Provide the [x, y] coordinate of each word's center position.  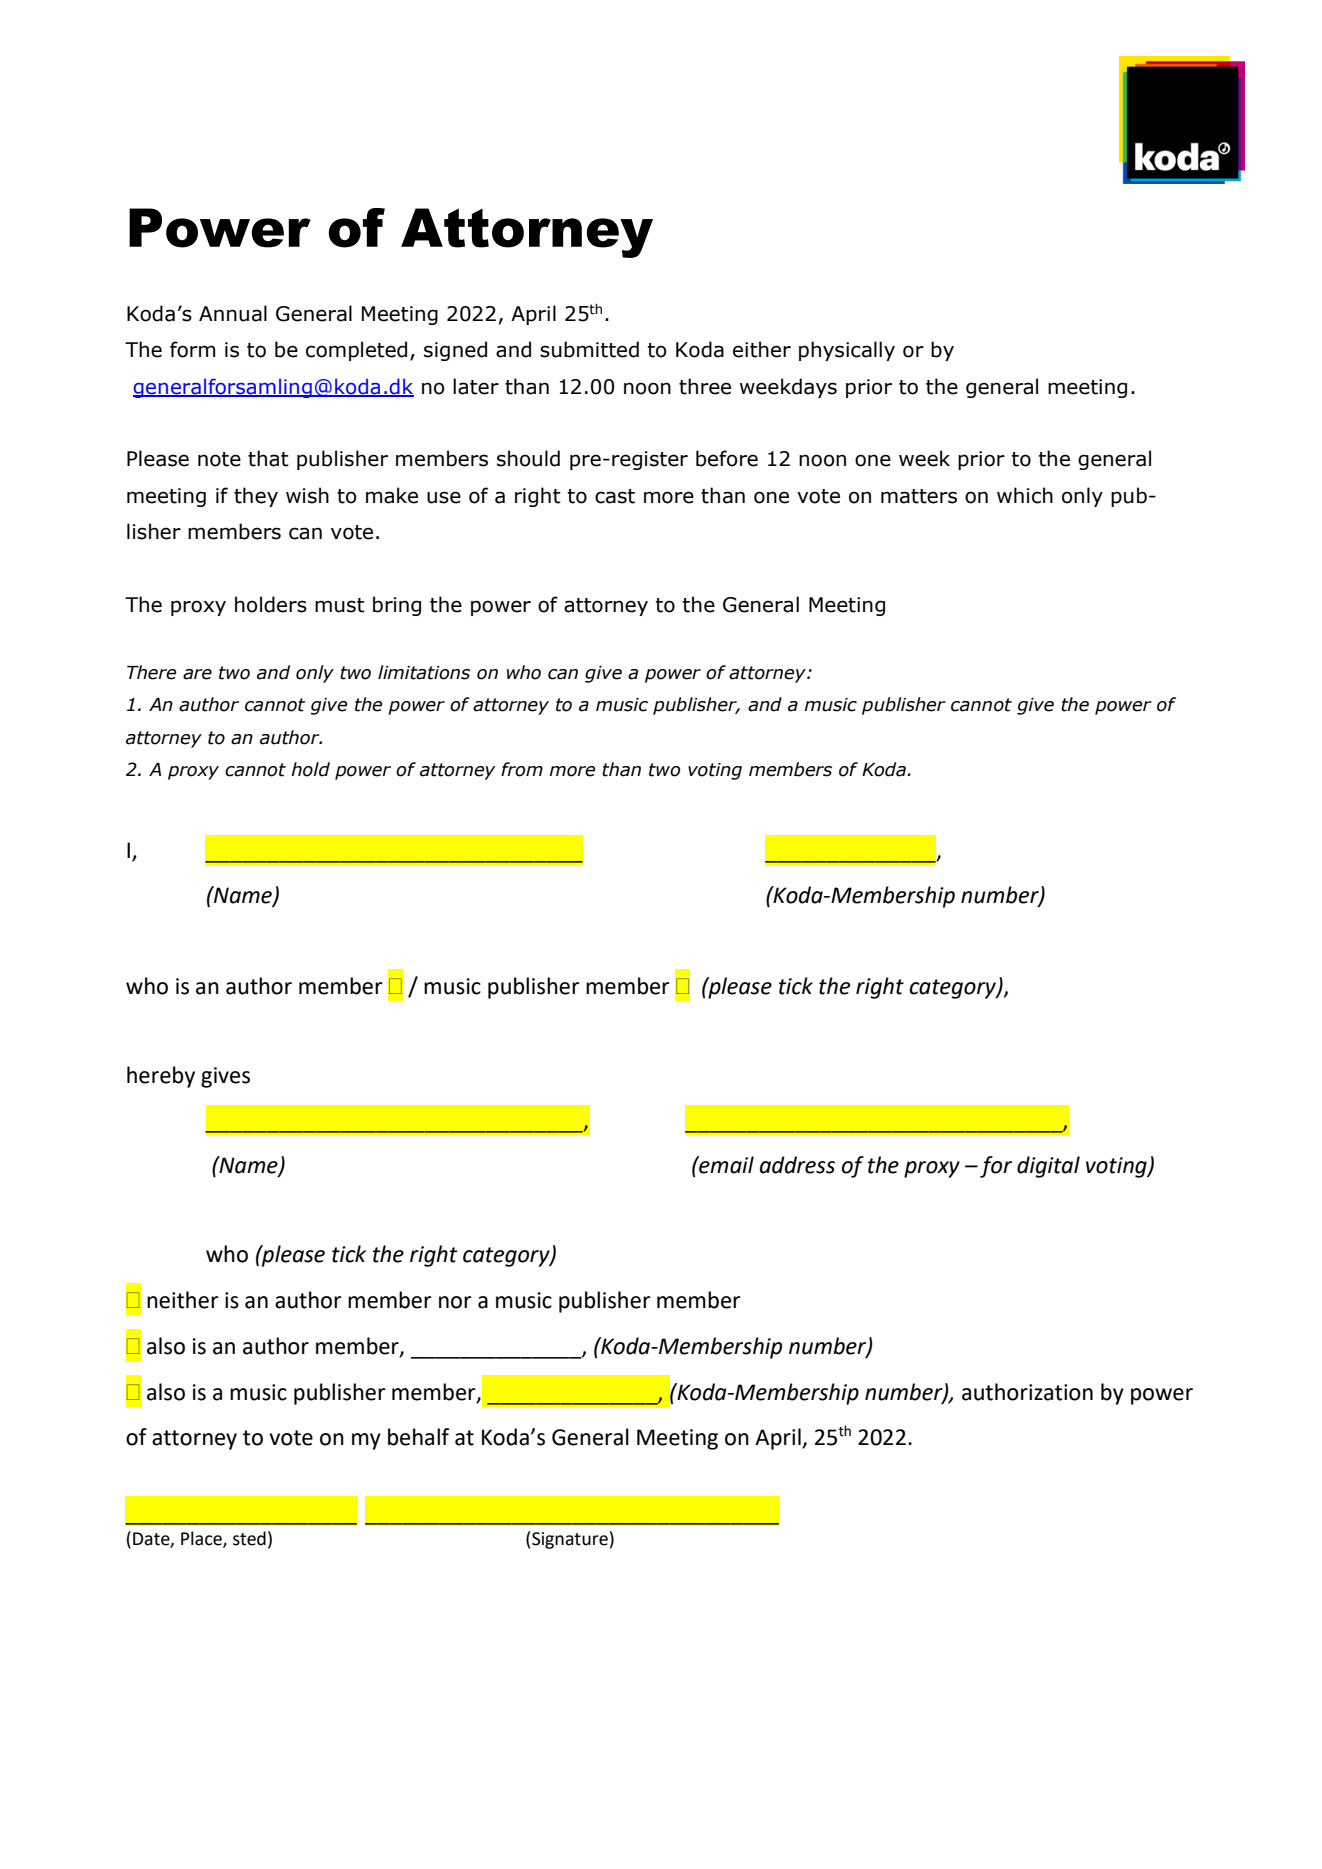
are [197, 674]
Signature [570, 1540]
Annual [233, 313]
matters [919, 496]
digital [1048, 1167]
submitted [589, 349]
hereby [161, 1077]
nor [455, 1302]
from [522, 769]
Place [202, 1539]
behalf [418, 1437]
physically [847, 351]
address [797, 1165]
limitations [424, 672]
